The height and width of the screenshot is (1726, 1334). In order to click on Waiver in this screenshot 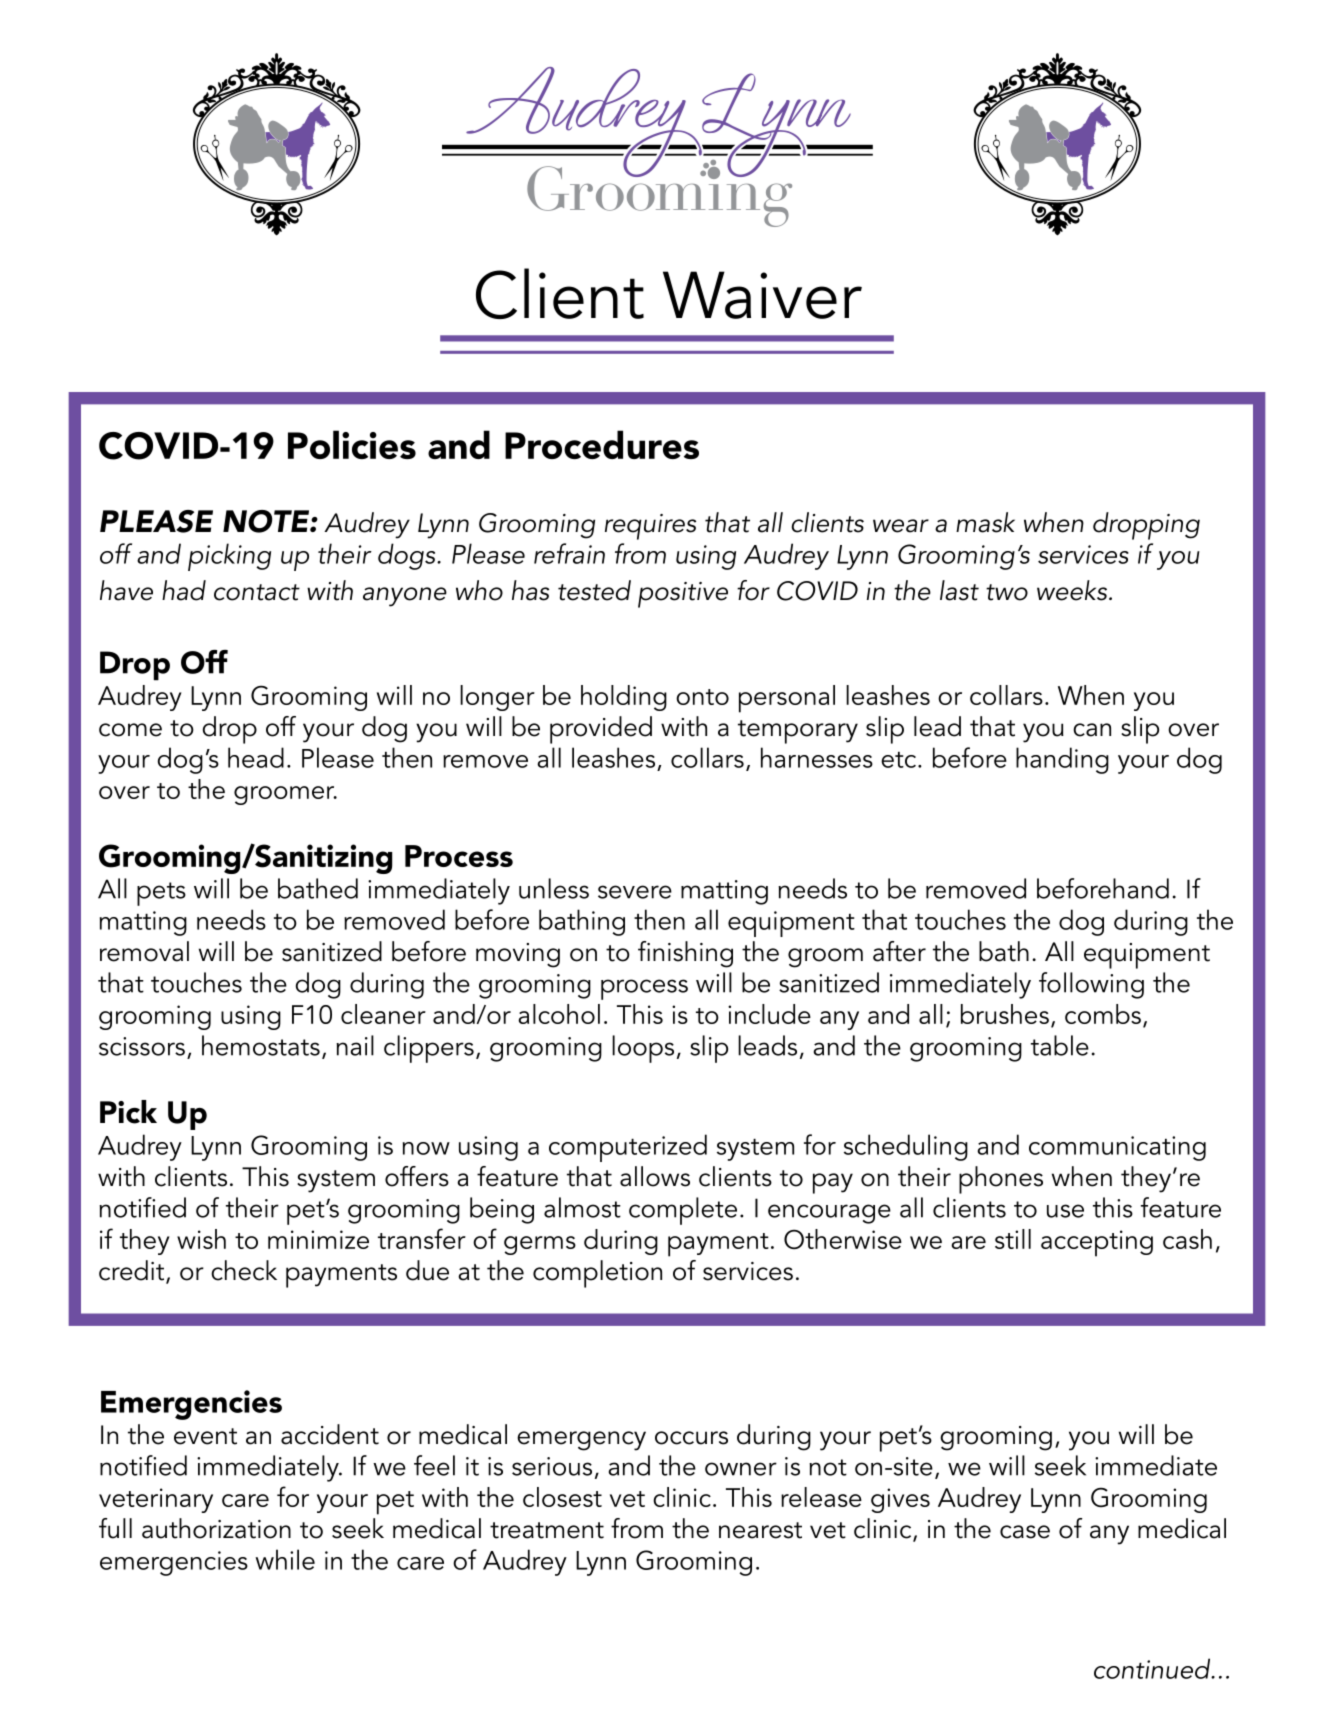, I will do `click(762, 295)`.
